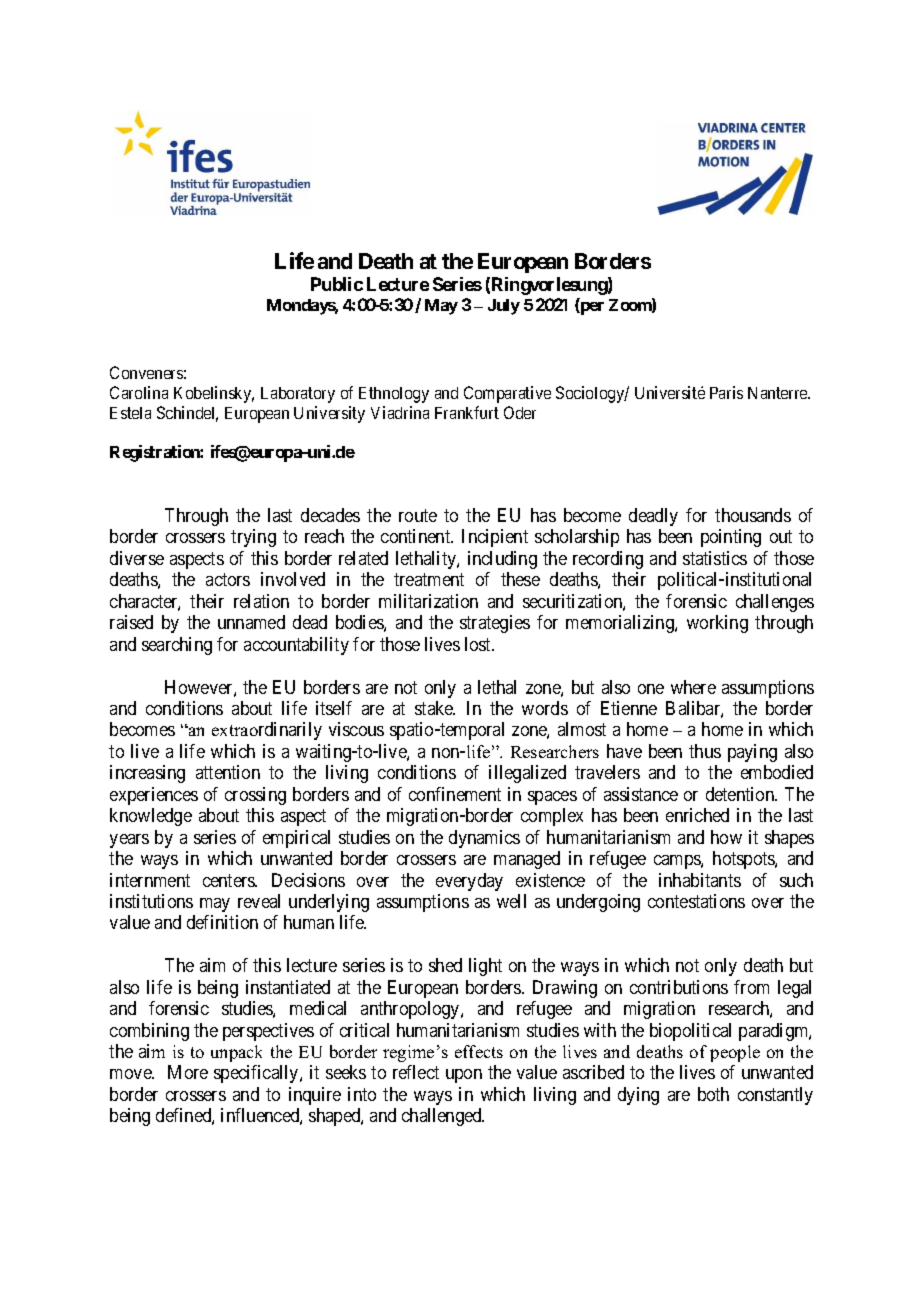 The height and width of the page is (1308, 924). Describe the element at coordinates (469, 882) in the page. I see `everyday` at that location.
